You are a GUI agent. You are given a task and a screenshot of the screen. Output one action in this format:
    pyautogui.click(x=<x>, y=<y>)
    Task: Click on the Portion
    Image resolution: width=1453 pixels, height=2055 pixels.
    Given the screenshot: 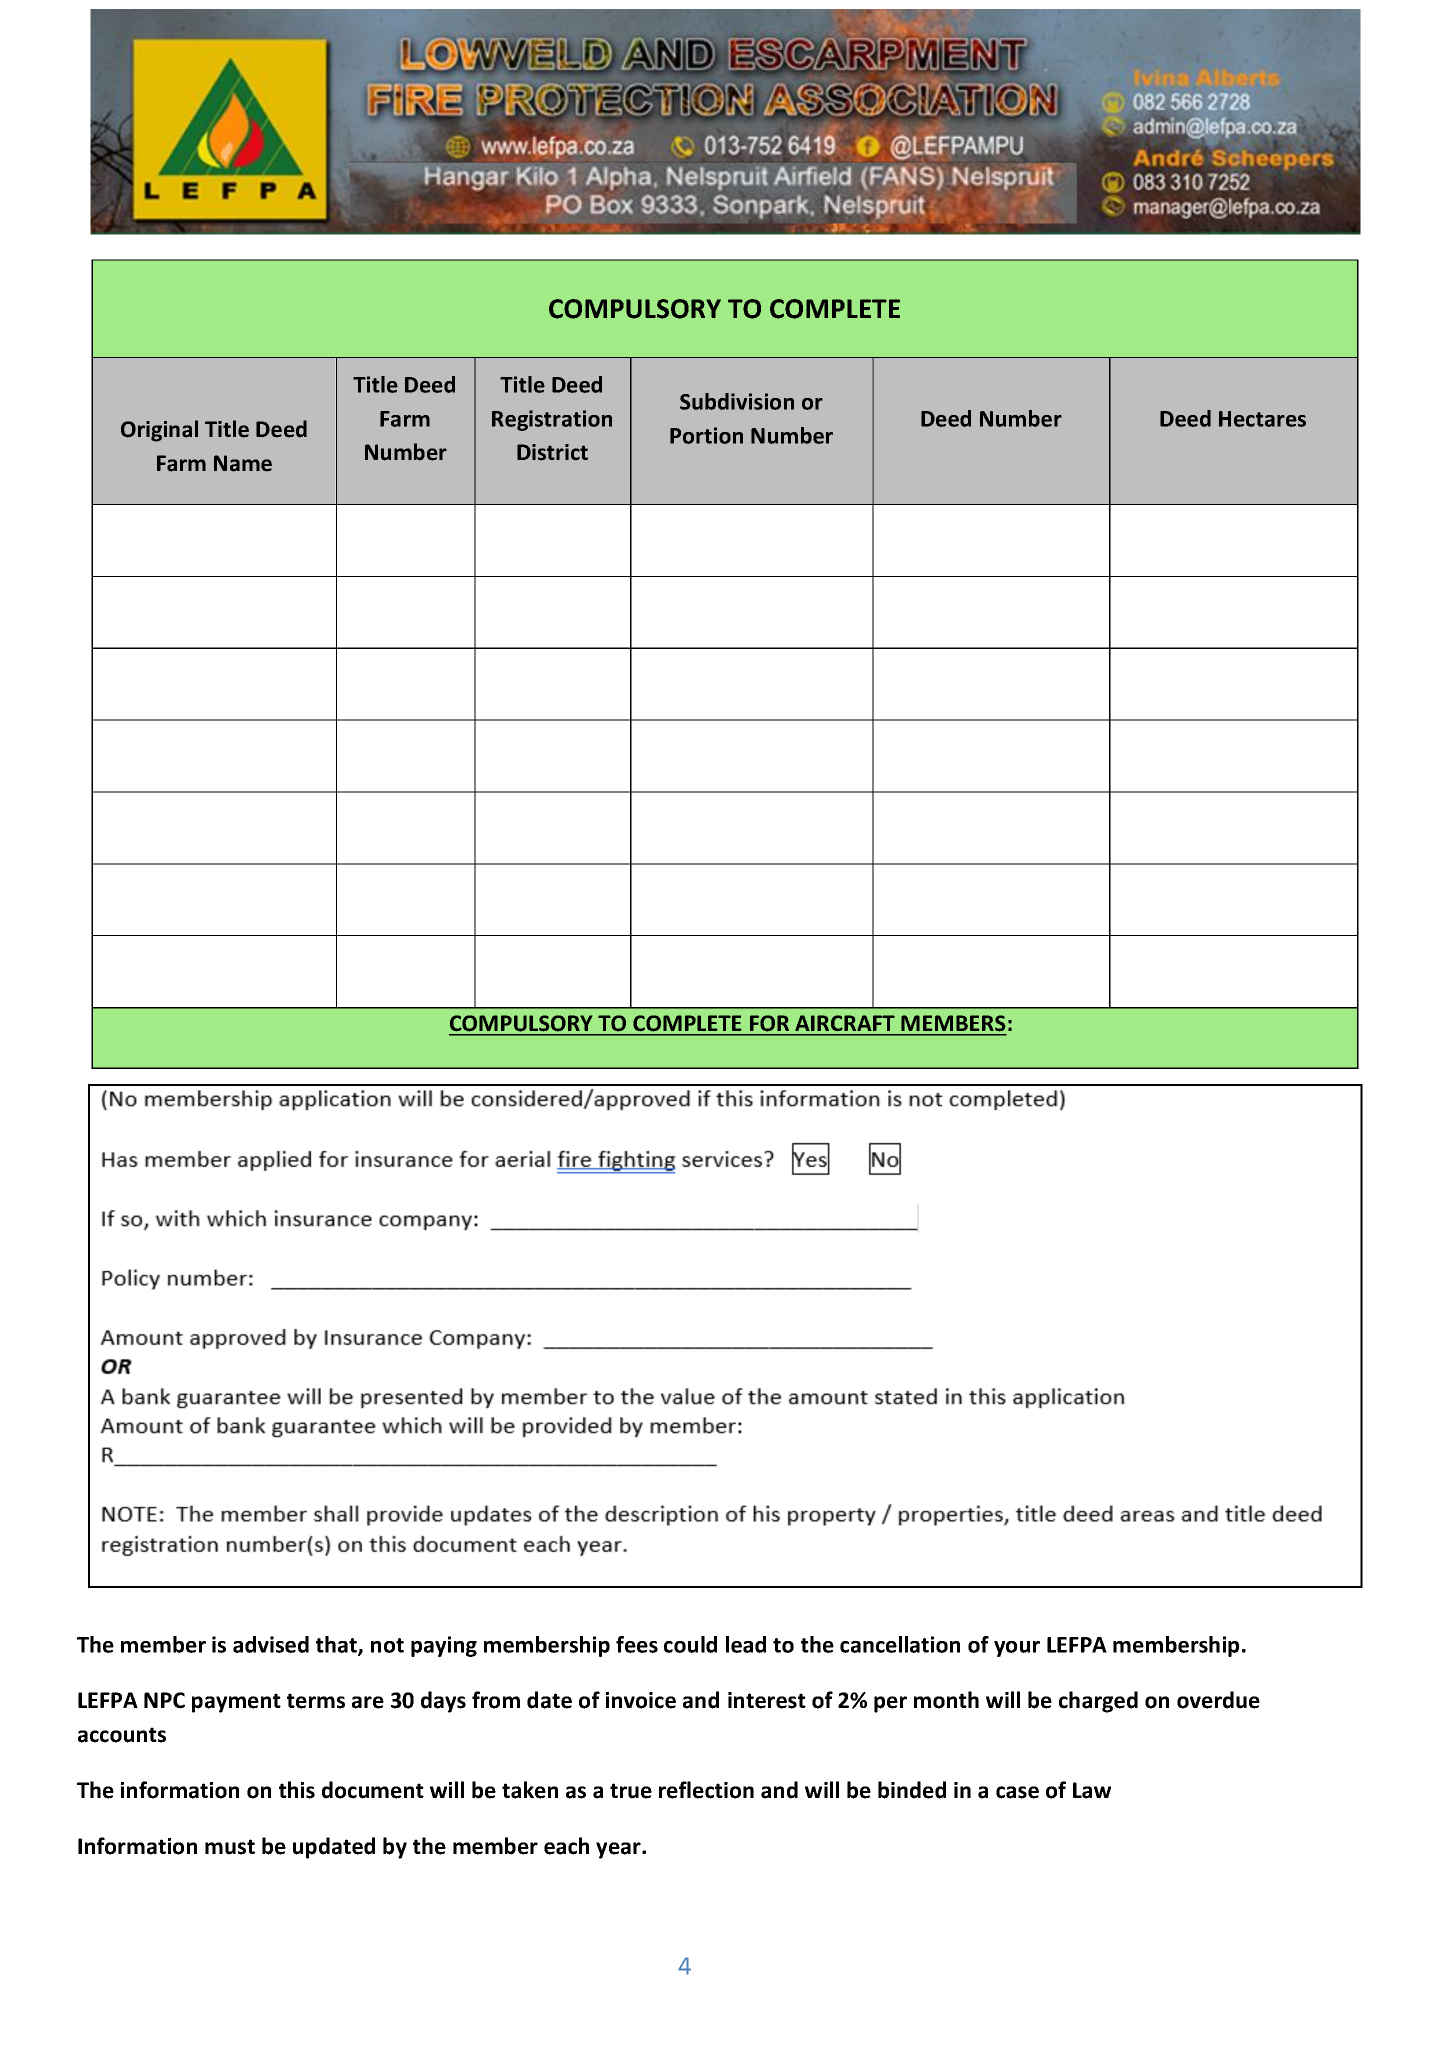 What is the action you would take?
    pyautogui.click(x=706, y=435)
